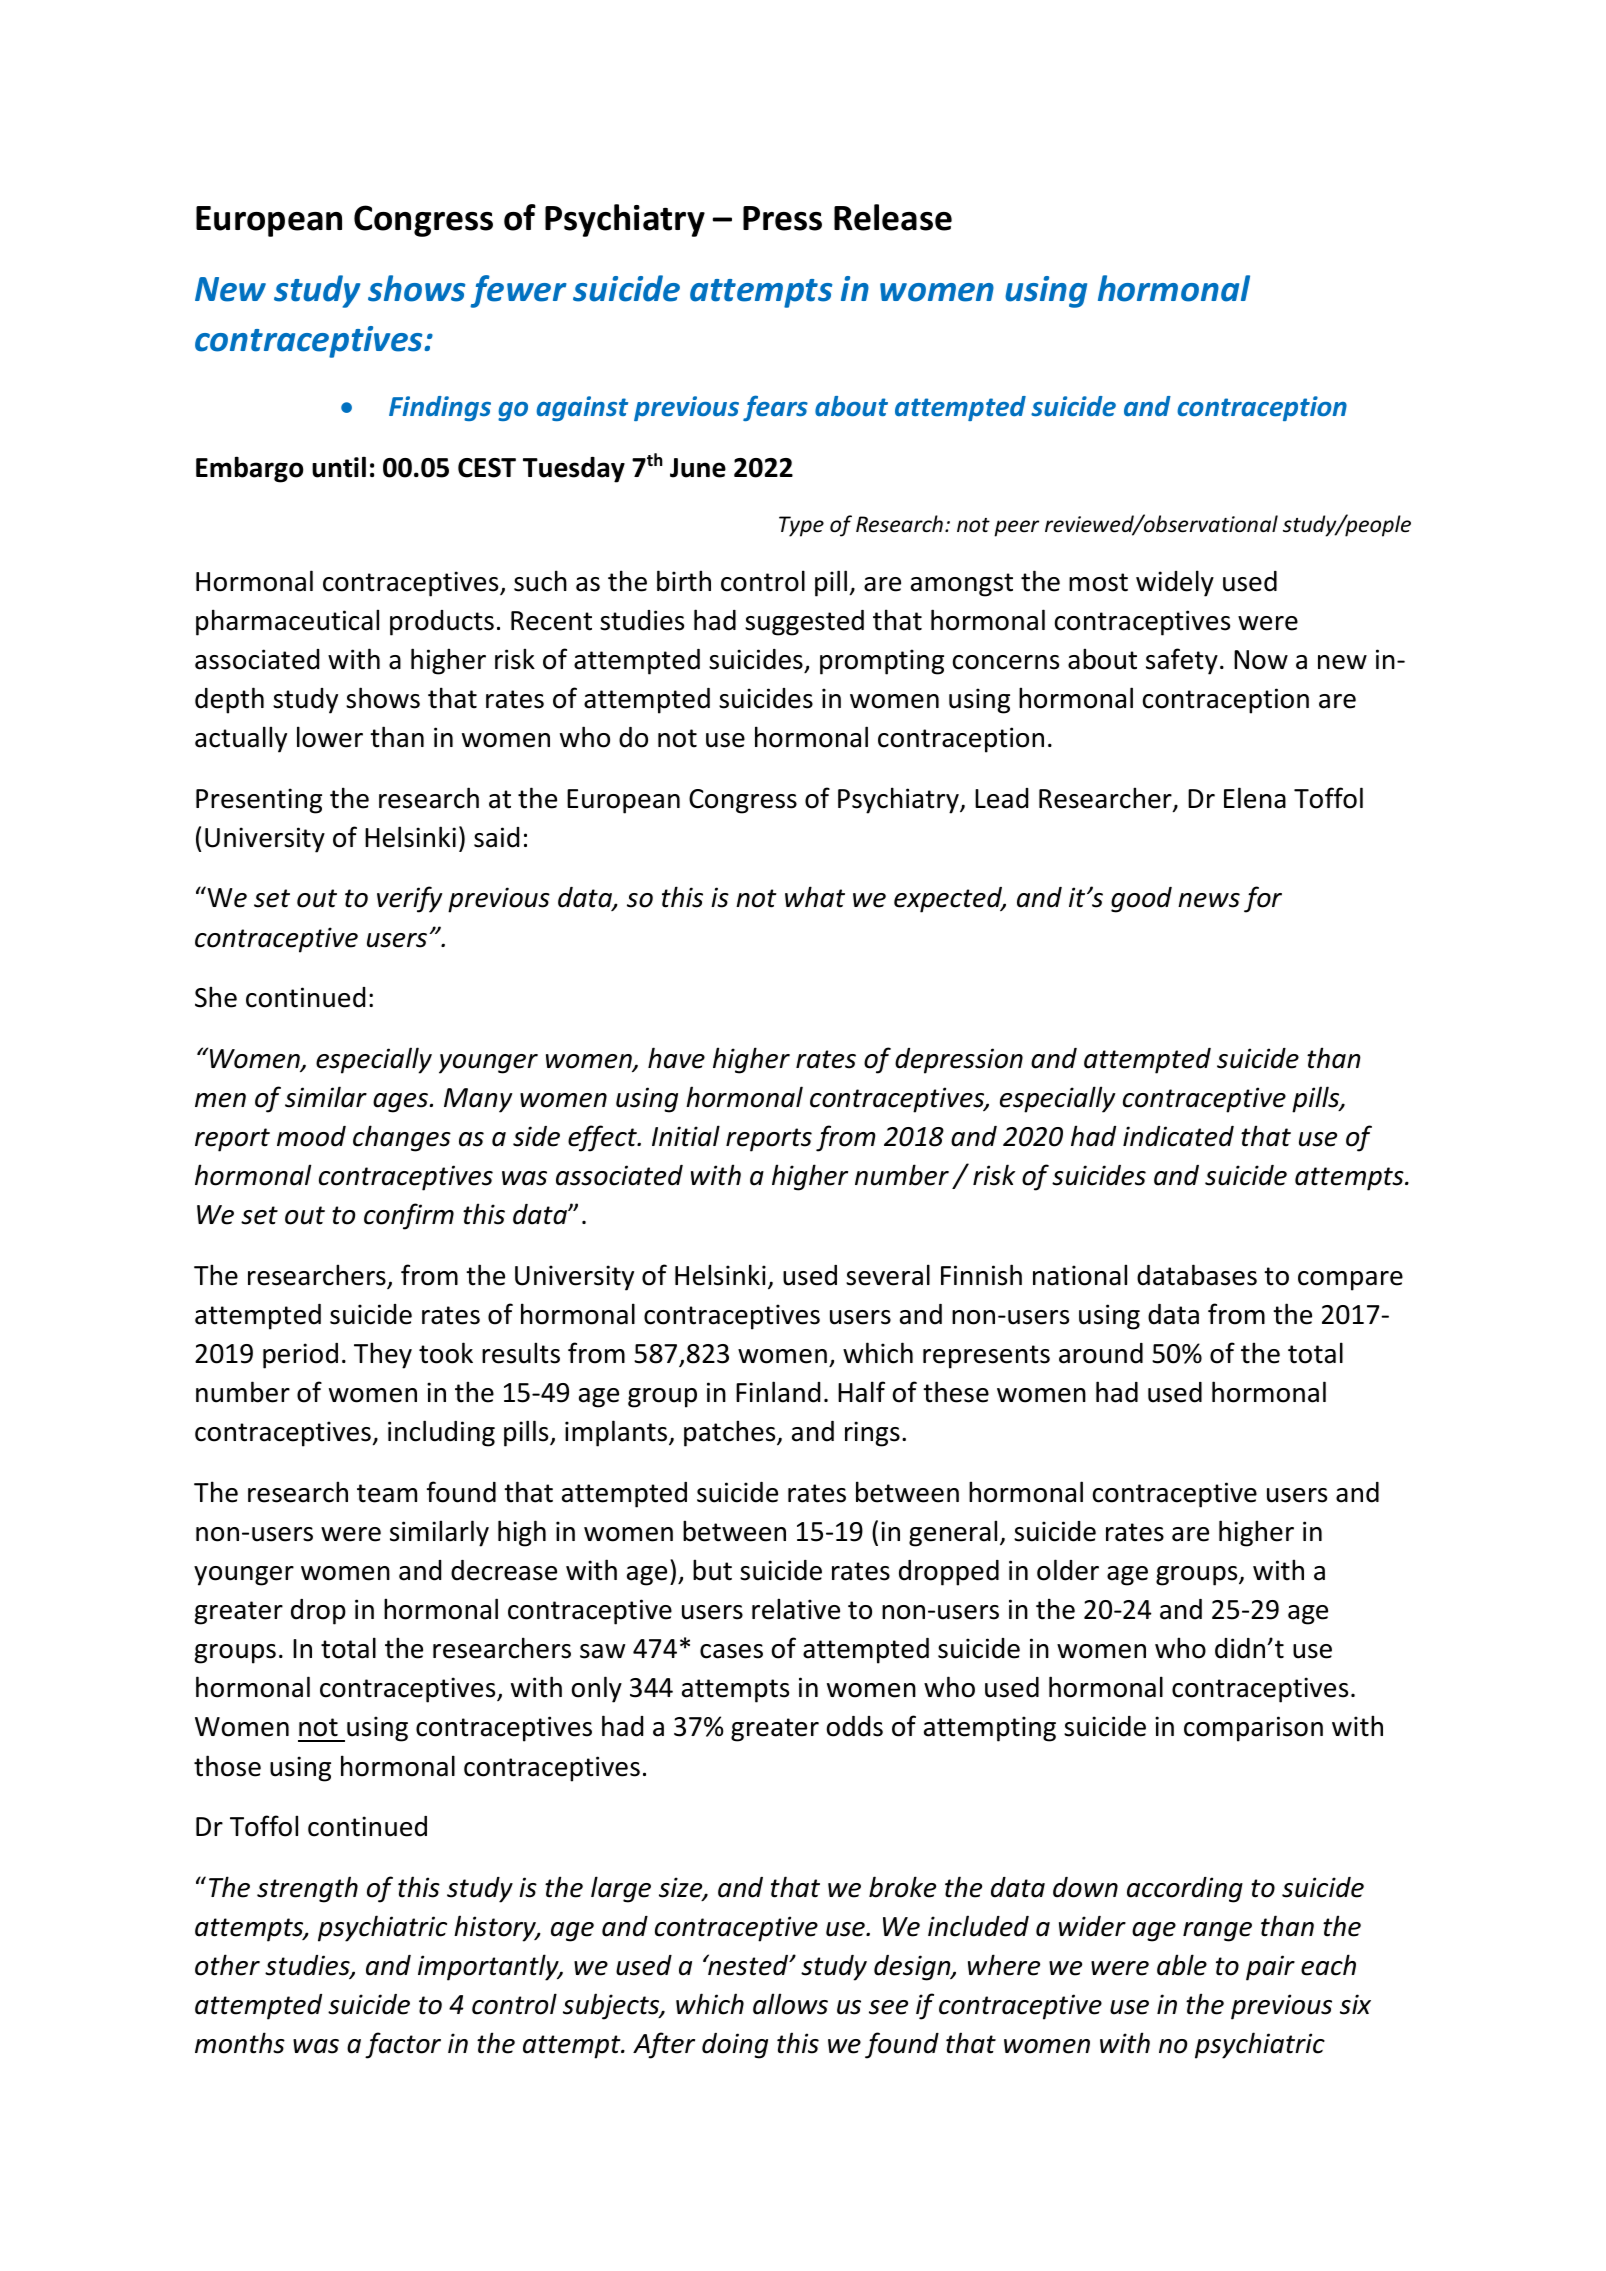  What do you see at coordinates (311, 1136) in the screenshot?
I see `mood` at bounding box center [311, 1136].
